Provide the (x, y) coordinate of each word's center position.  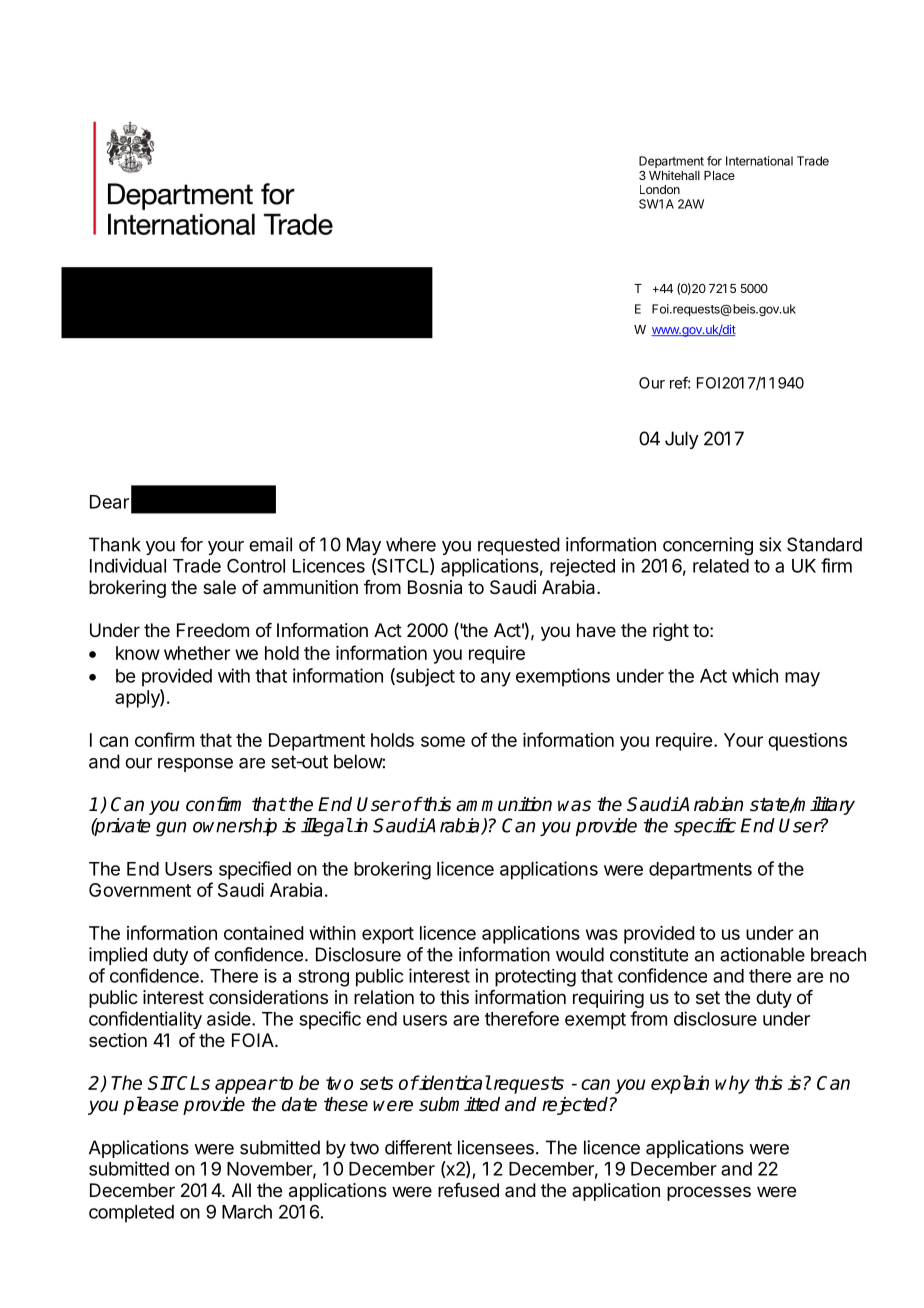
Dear (109, 502)
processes (709, 1193)
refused (468, 1190)
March (247, 1212)
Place (719, 175)
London (660, 189)
